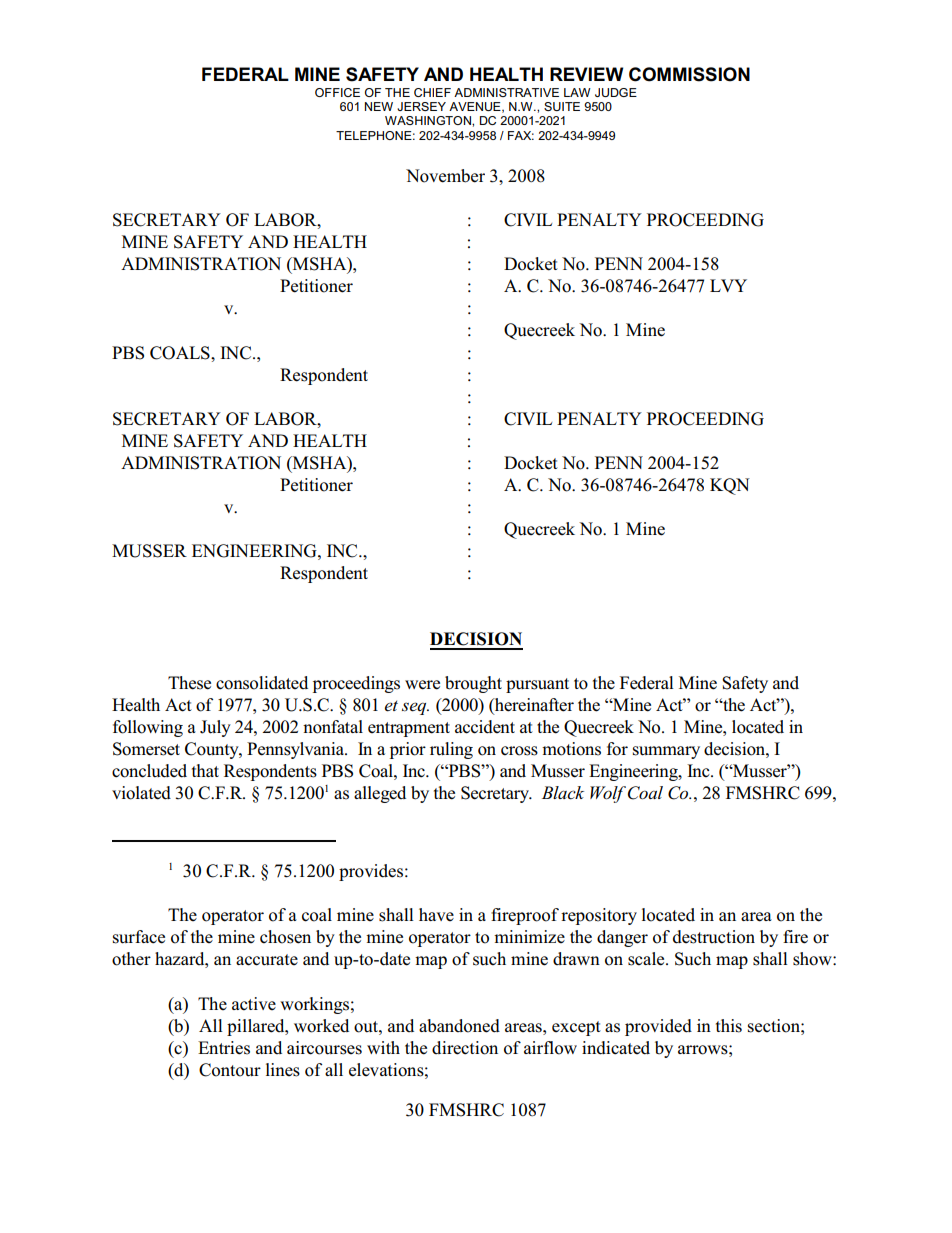 Image resolution: width=952 pixels, height=1233 pixels. Describe the element at coordinates (337, 92) in the screenshot. I see `OFFICE` at that location.
